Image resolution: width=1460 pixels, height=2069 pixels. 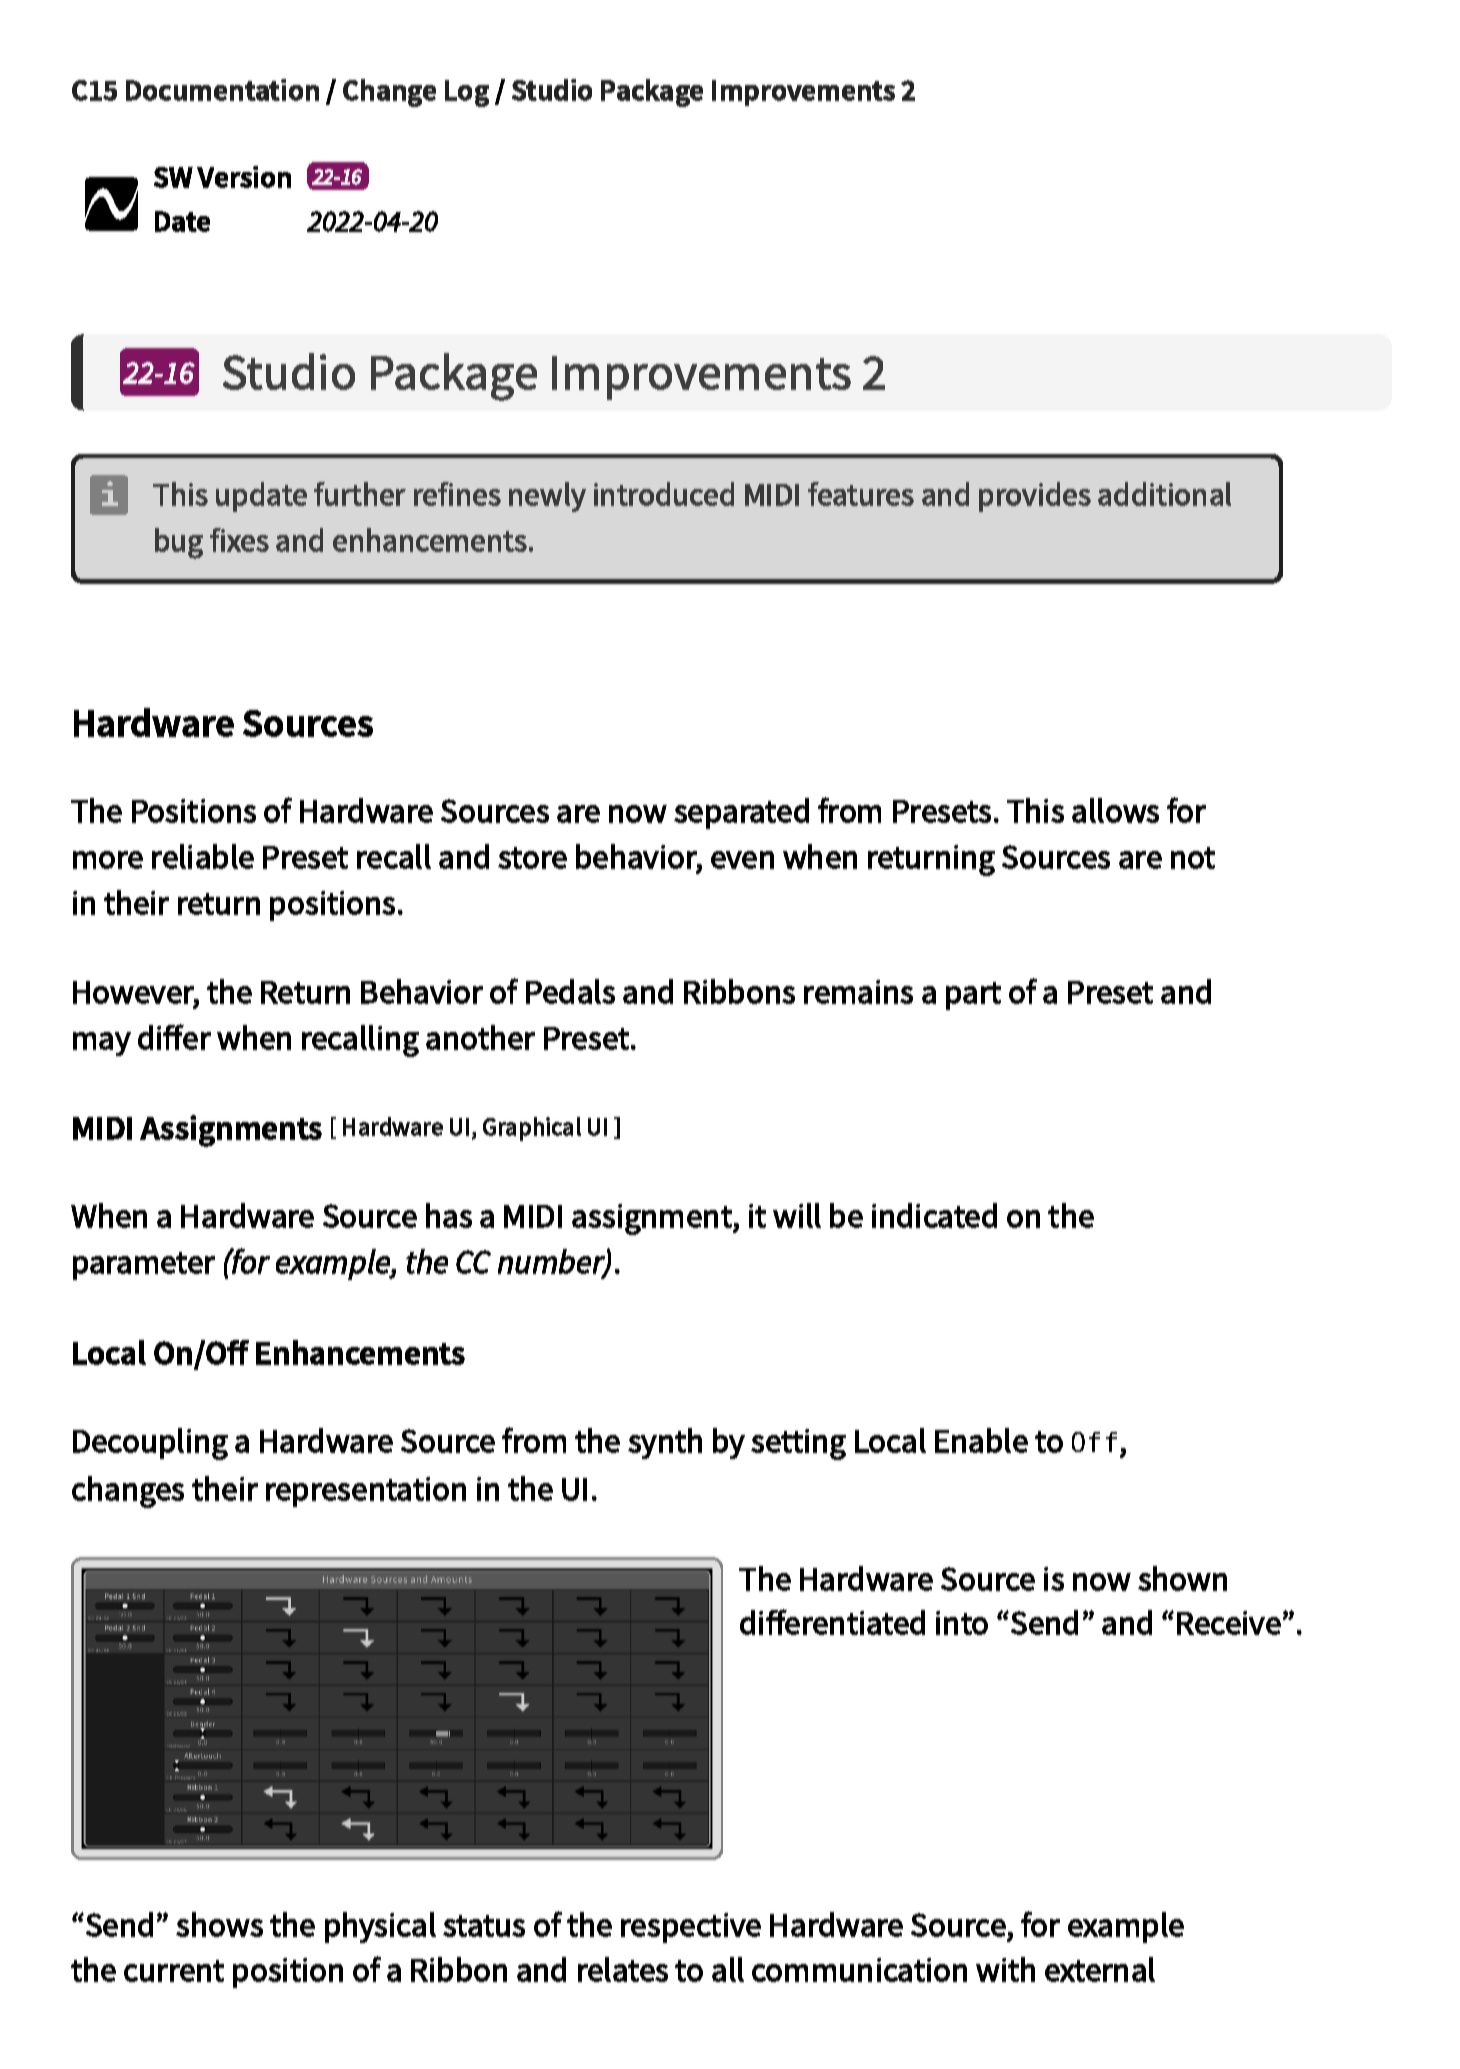 What do you see at coordinates (203, 856) in the screenshot?
I see `reliable` at bounding box center [203, 856].
